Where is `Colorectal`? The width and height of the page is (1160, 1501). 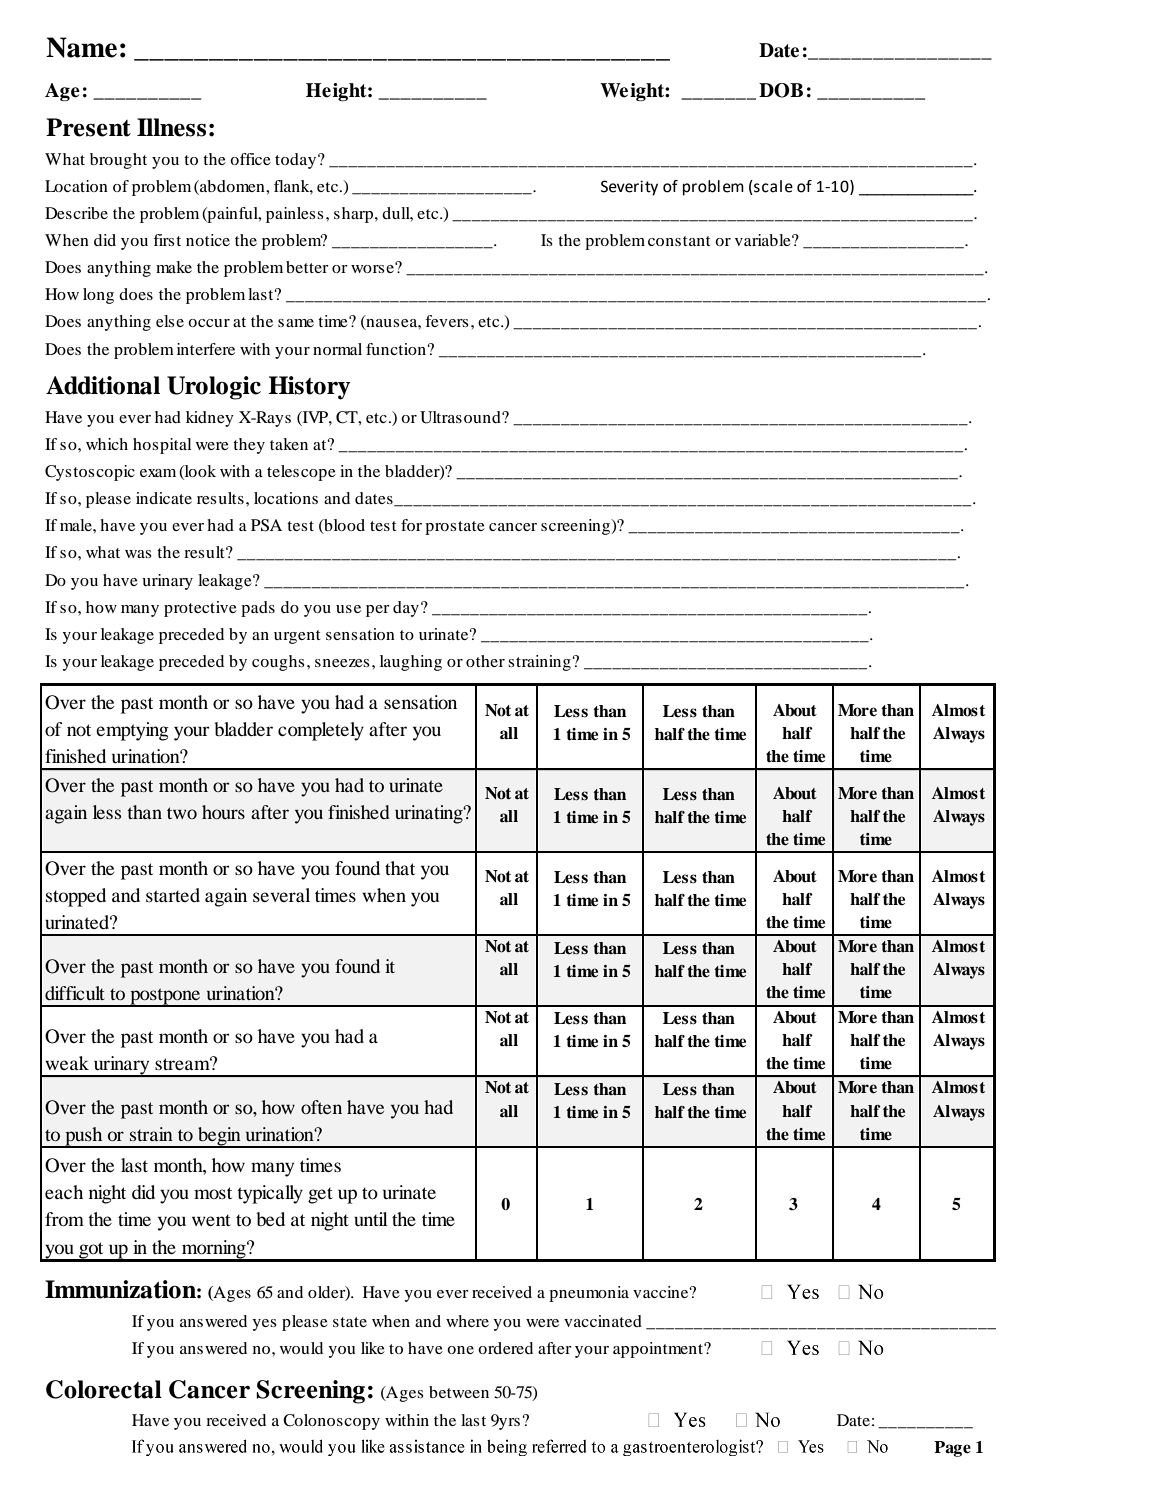
Colorectal is located at coordinates (104, 1389).
